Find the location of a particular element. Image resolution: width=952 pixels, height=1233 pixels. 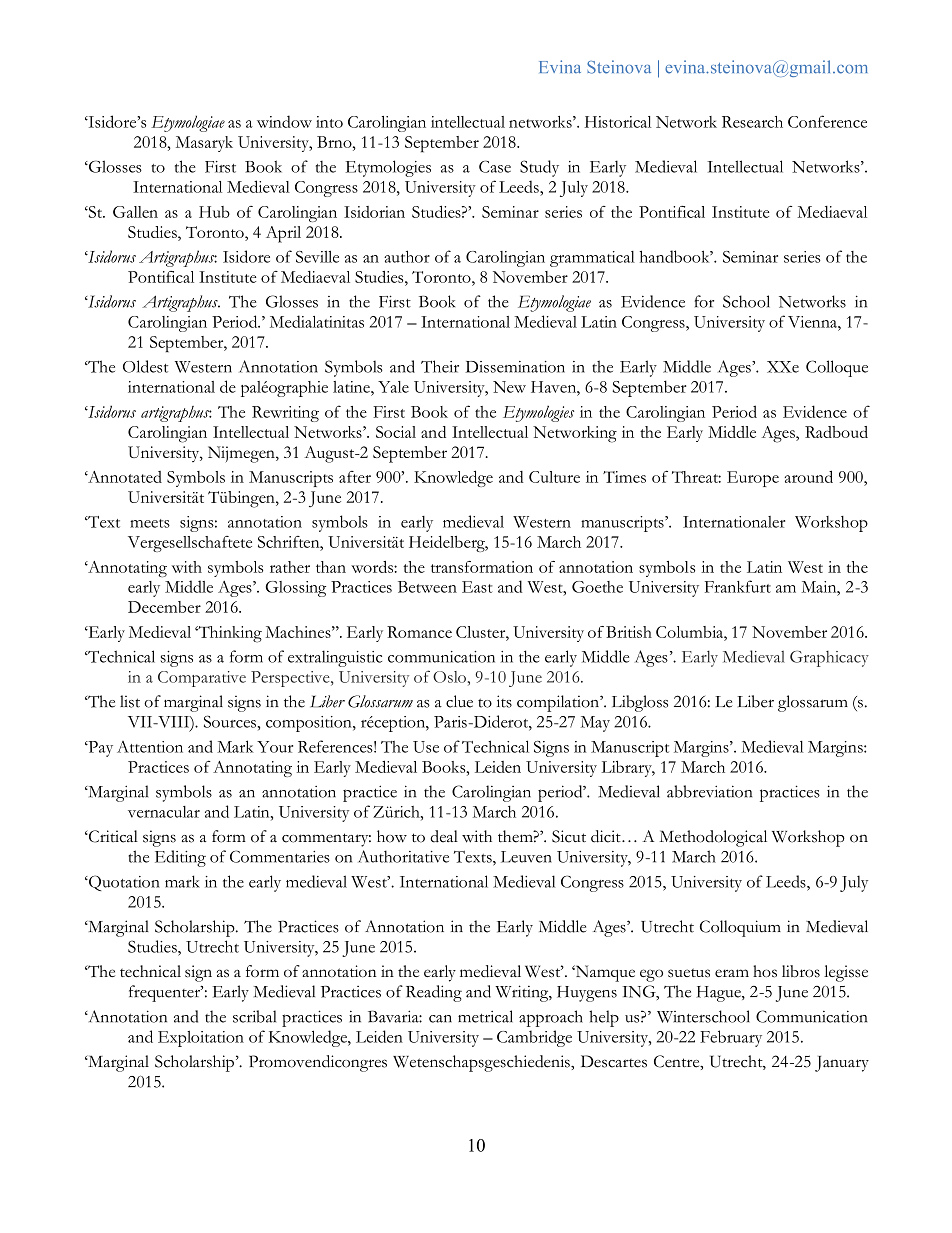

Dissemination is located at coordinates (515, 367).
